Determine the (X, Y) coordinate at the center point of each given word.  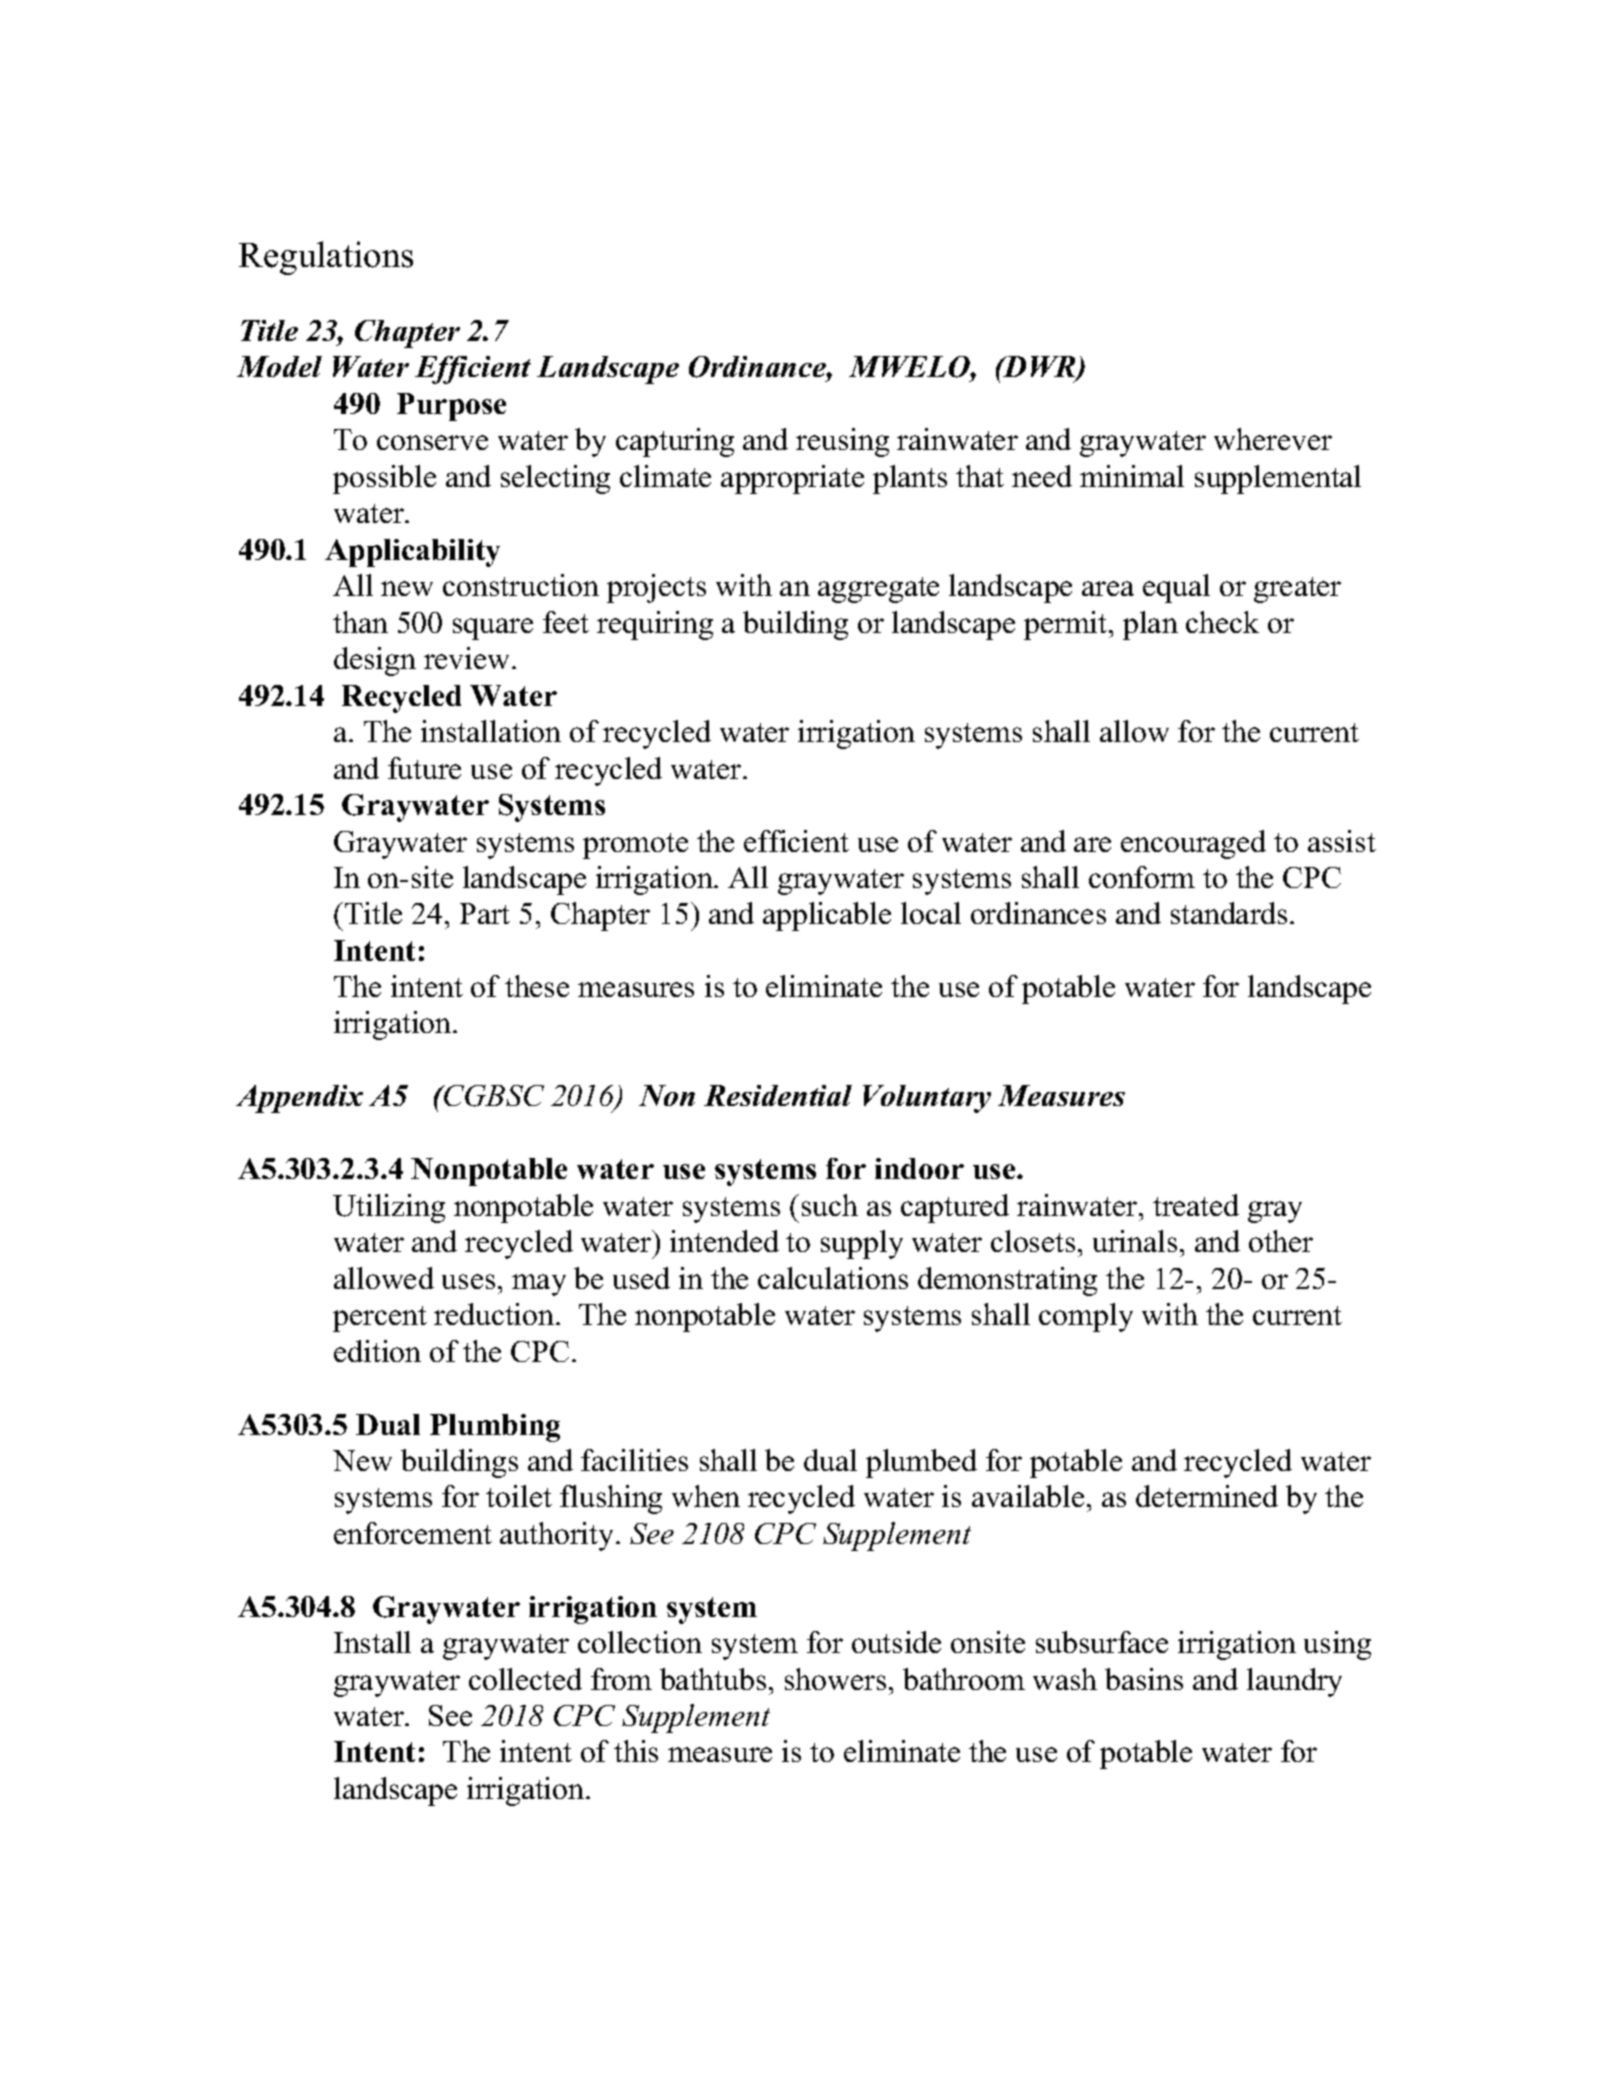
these (537, 986)
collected (525, 1679)
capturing (675, 442)
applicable (827, 916)
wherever (1273, 439)
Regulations (326, 258)
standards (1229, 913)
